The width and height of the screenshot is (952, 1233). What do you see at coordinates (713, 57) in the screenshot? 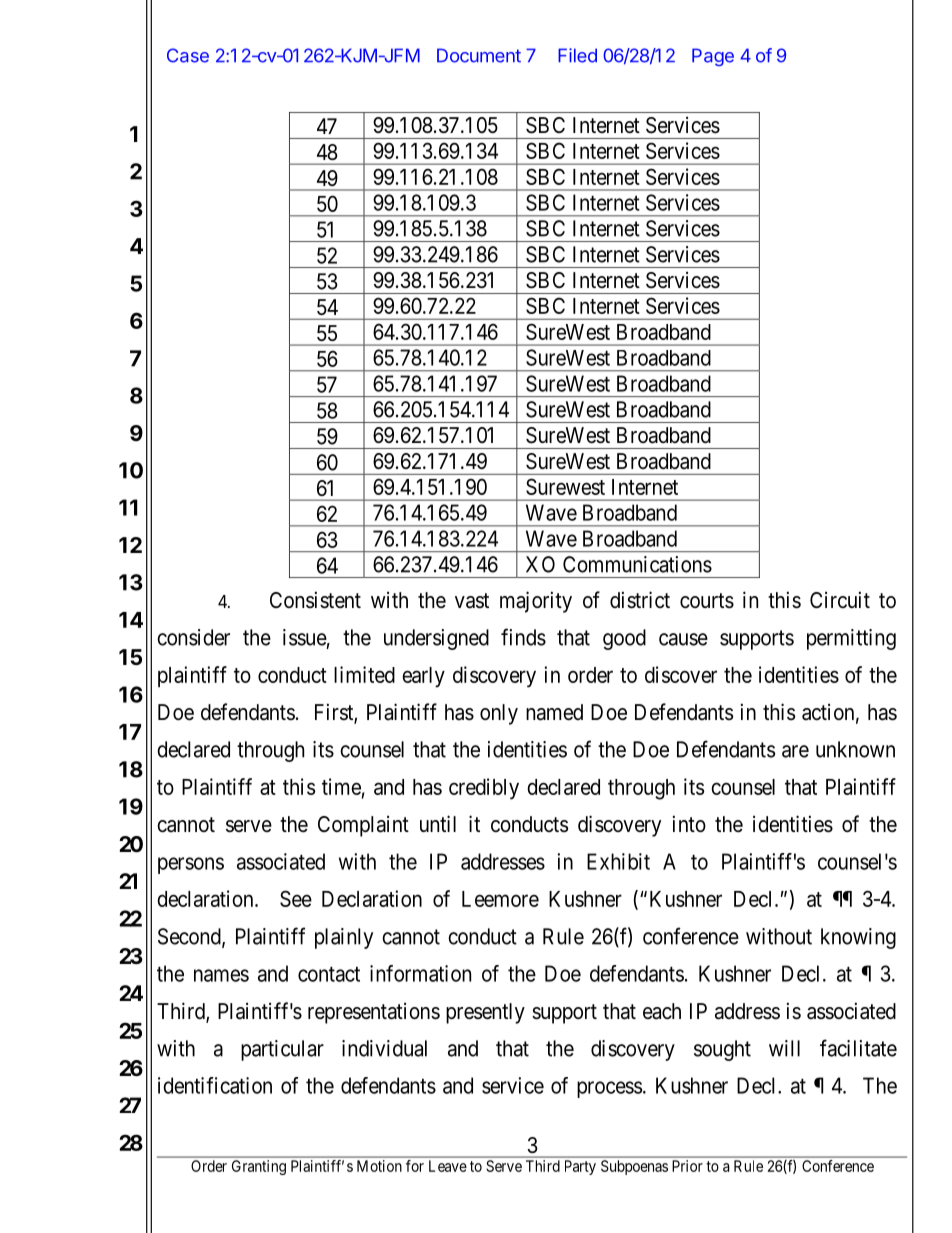
I see `Page` at bounding box center [713, 57].
